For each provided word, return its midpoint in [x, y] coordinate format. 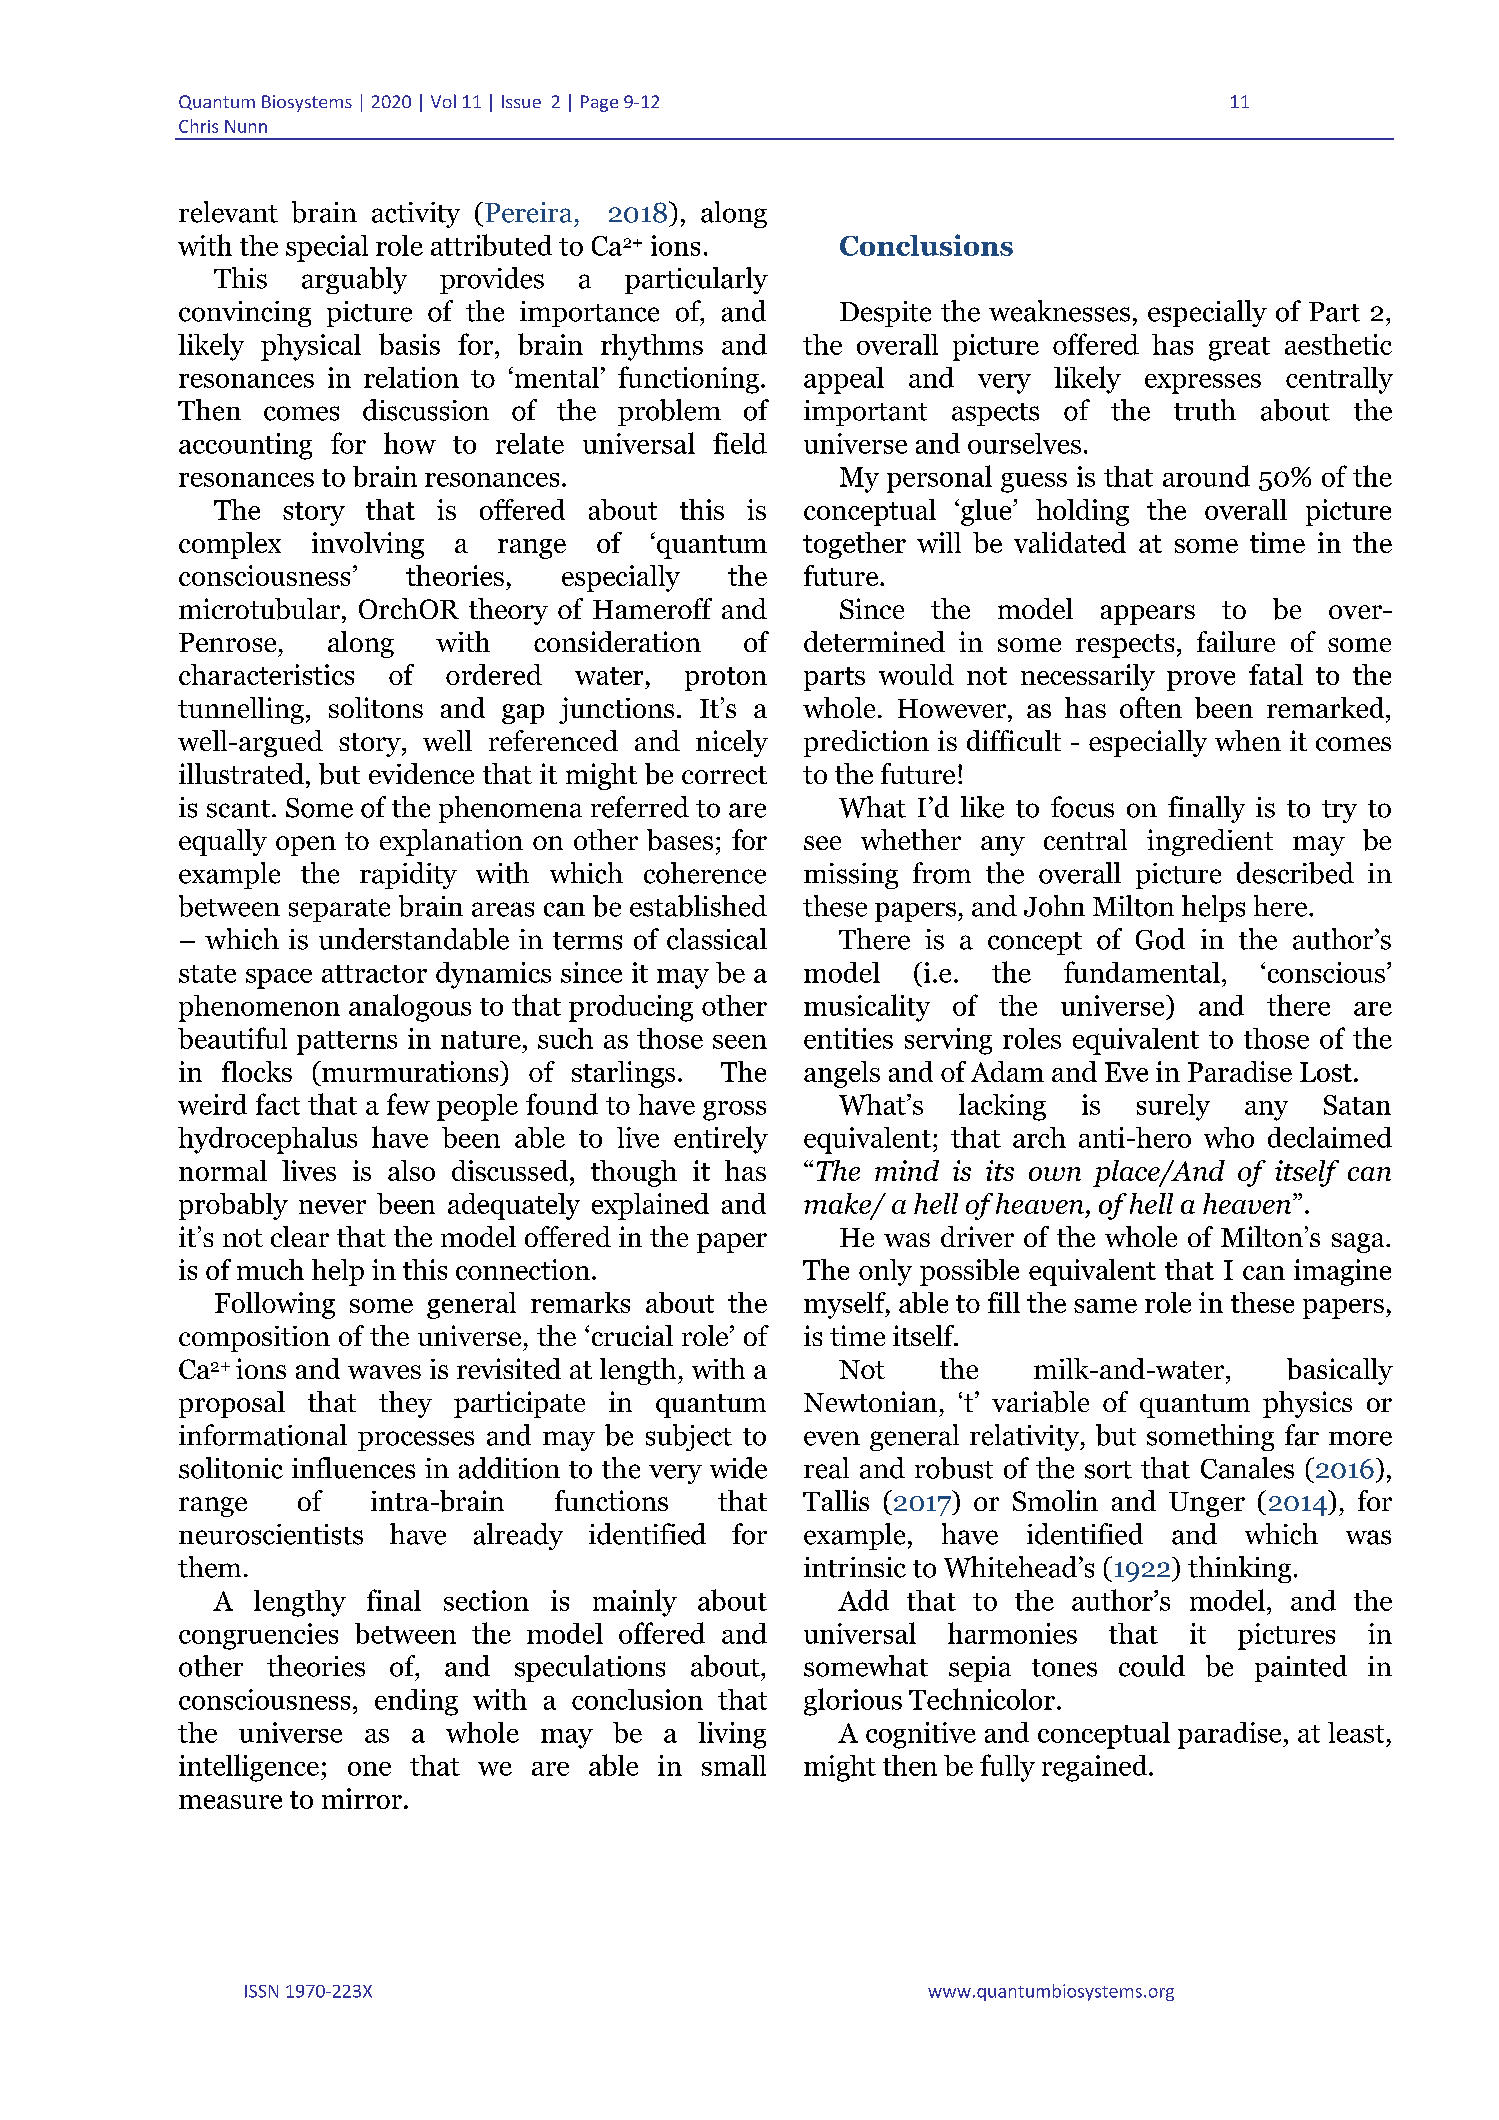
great [1239, 349]
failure [1236, 641]
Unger [1207, 1504]
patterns [347, 1043]
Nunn [246, 126]
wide [738, 1468]
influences [353, 1468]
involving [368, 545]
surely [1173, 1107]
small [734, 1765]
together [854, 545]
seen [740, 1042]
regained [1096, 1768]
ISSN [261, 1991]
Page [599, 103]
